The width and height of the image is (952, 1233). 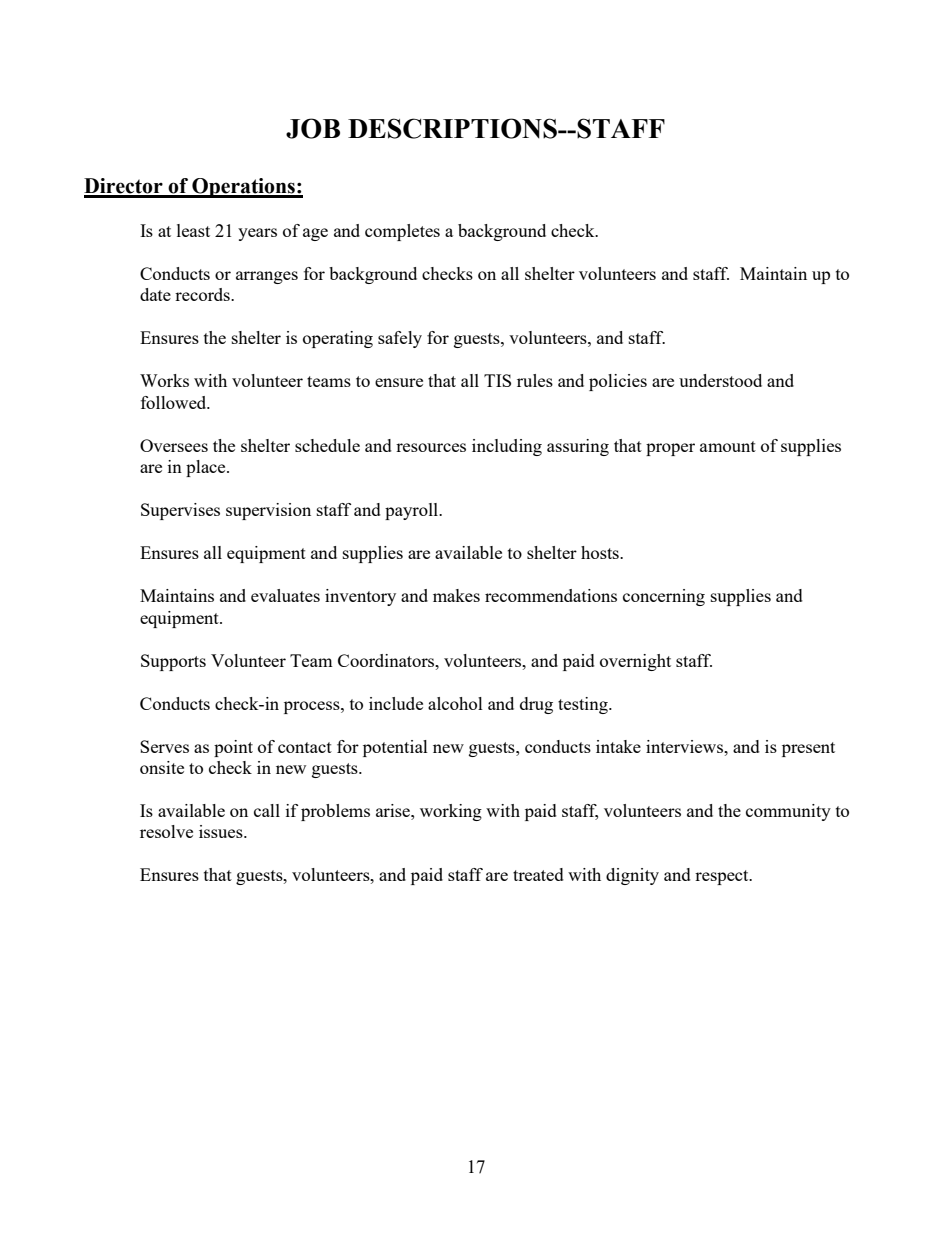 I want to click on understood, so click(x=720, y=380).
